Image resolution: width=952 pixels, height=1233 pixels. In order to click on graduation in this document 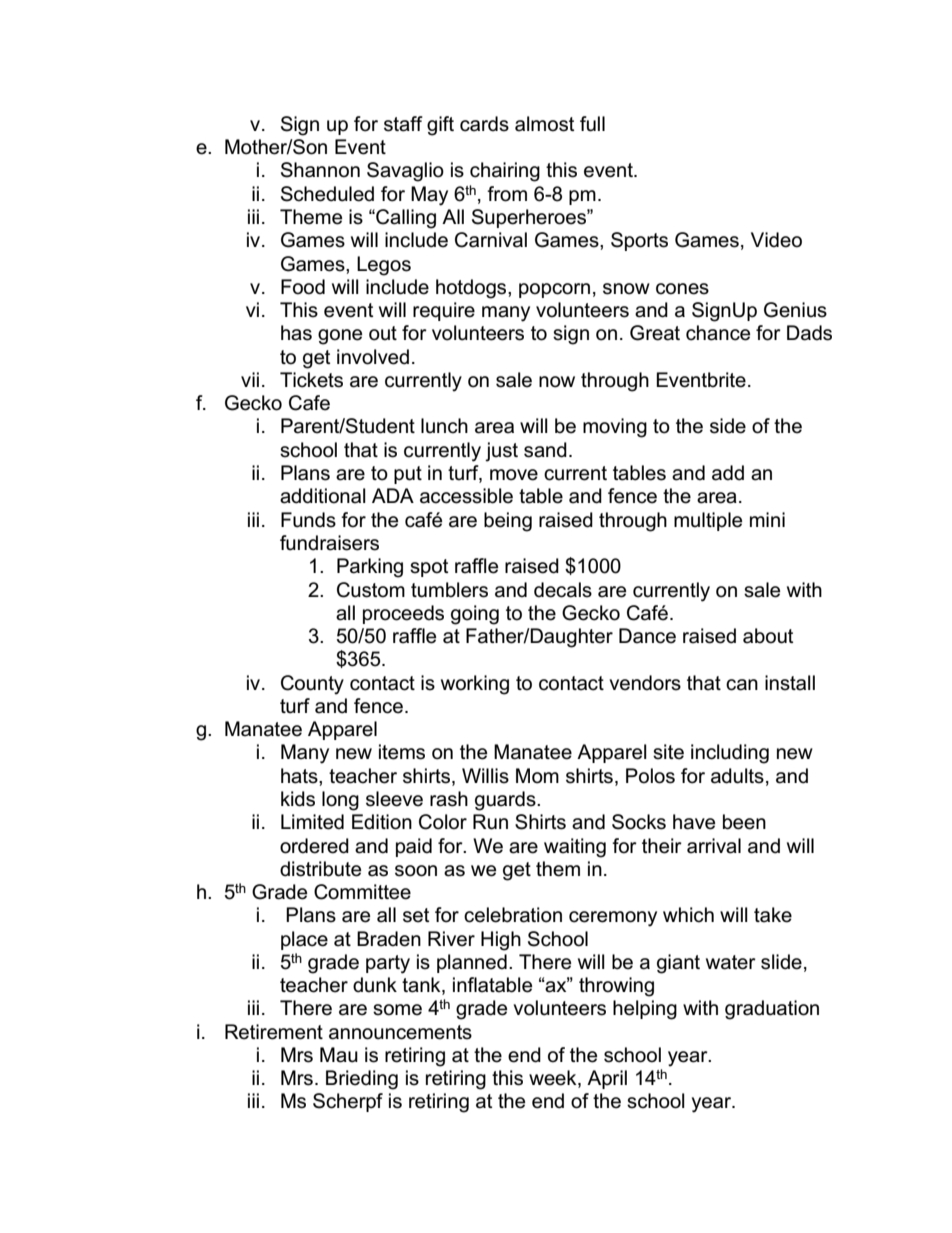, I will do `click(772, 1010)`.
